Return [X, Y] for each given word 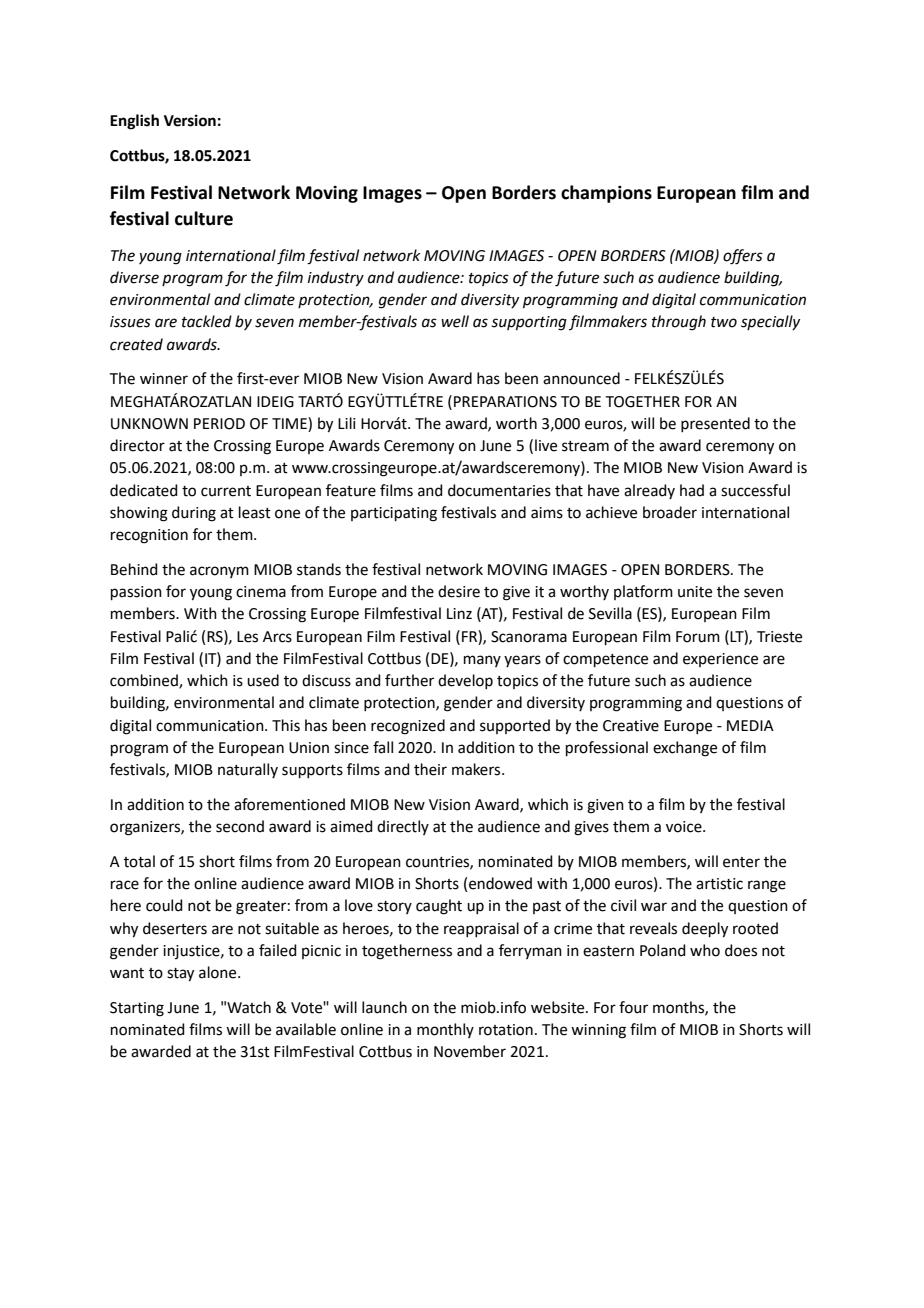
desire [459, 591]
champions [606, 194]
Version [190, 120]
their [430, 769]
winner [164, 379]
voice [685, 827]
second [240, 826]
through [679, 323]
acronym [219, 572]
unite [695, 592]
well [455, 321]
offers [743, 257]
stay [180, 975]
